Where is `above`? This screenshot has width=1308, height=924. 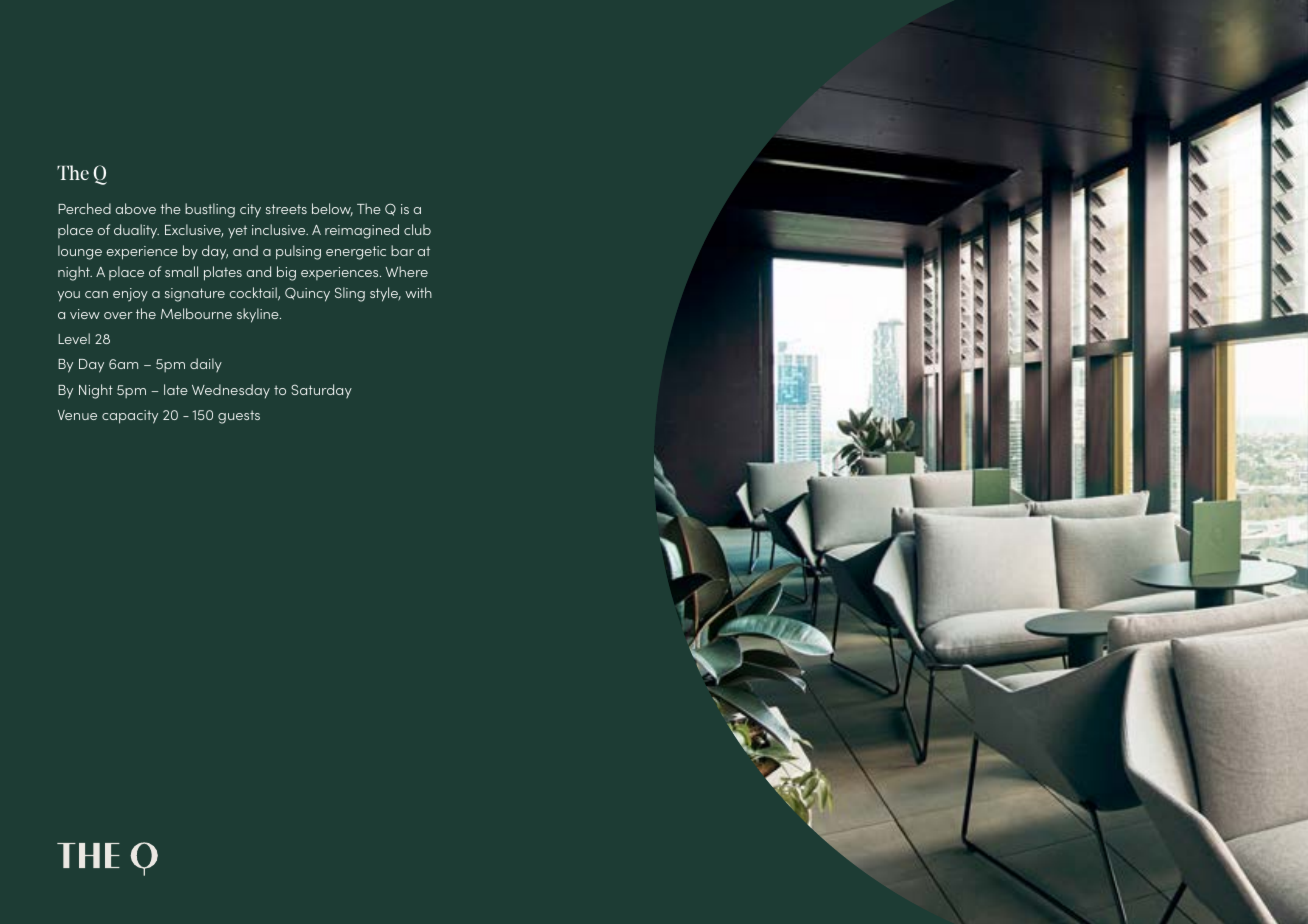
above is located at coordinates (135, 208).
